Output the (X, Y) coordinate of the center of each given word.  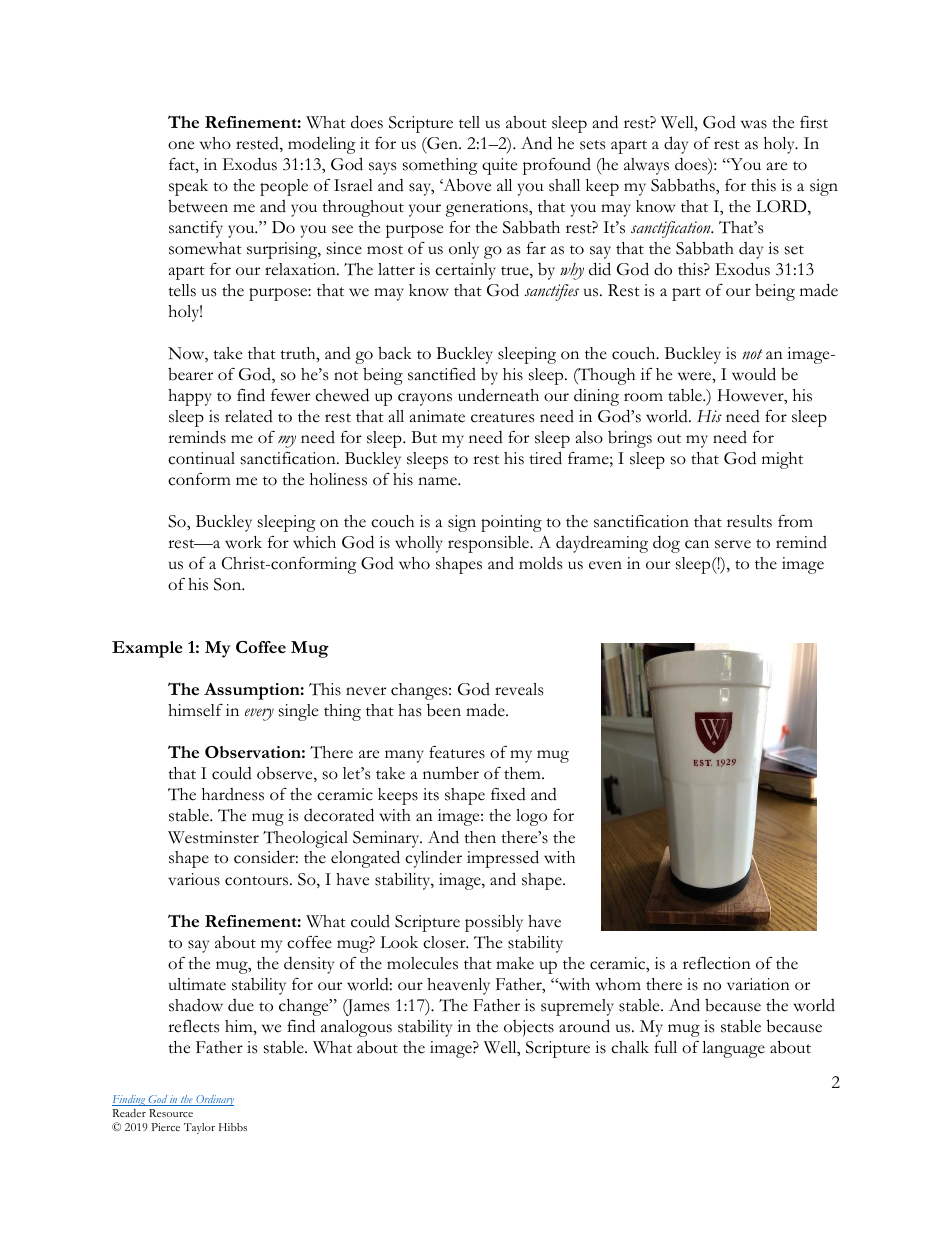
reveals (519, 689)
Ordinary (214, 1100)
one (181, 145)
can (697, 544)
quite (499, 166)
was (754, 124)
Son (229, 584)
